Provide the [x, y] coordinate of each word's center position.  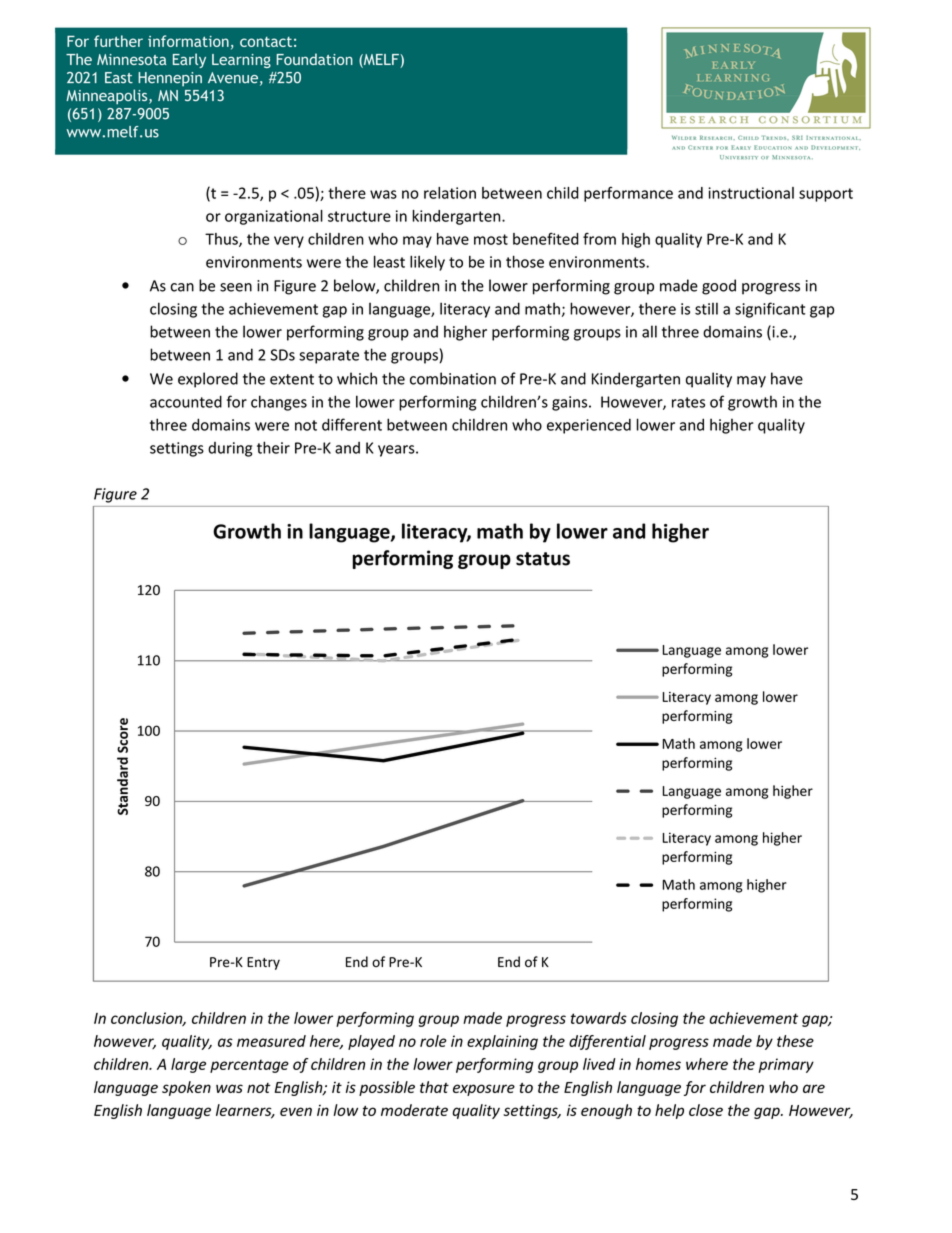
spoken [186, 1088]
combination [453, 378]
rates [688, 402]
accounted [186, 401]
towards [599, 1018]
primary [786, 1065]
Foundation [315, 59]
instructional [751, 193]
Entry [263, 963]
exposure [484, 1090]
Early [189, 60]
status [543, 559]
